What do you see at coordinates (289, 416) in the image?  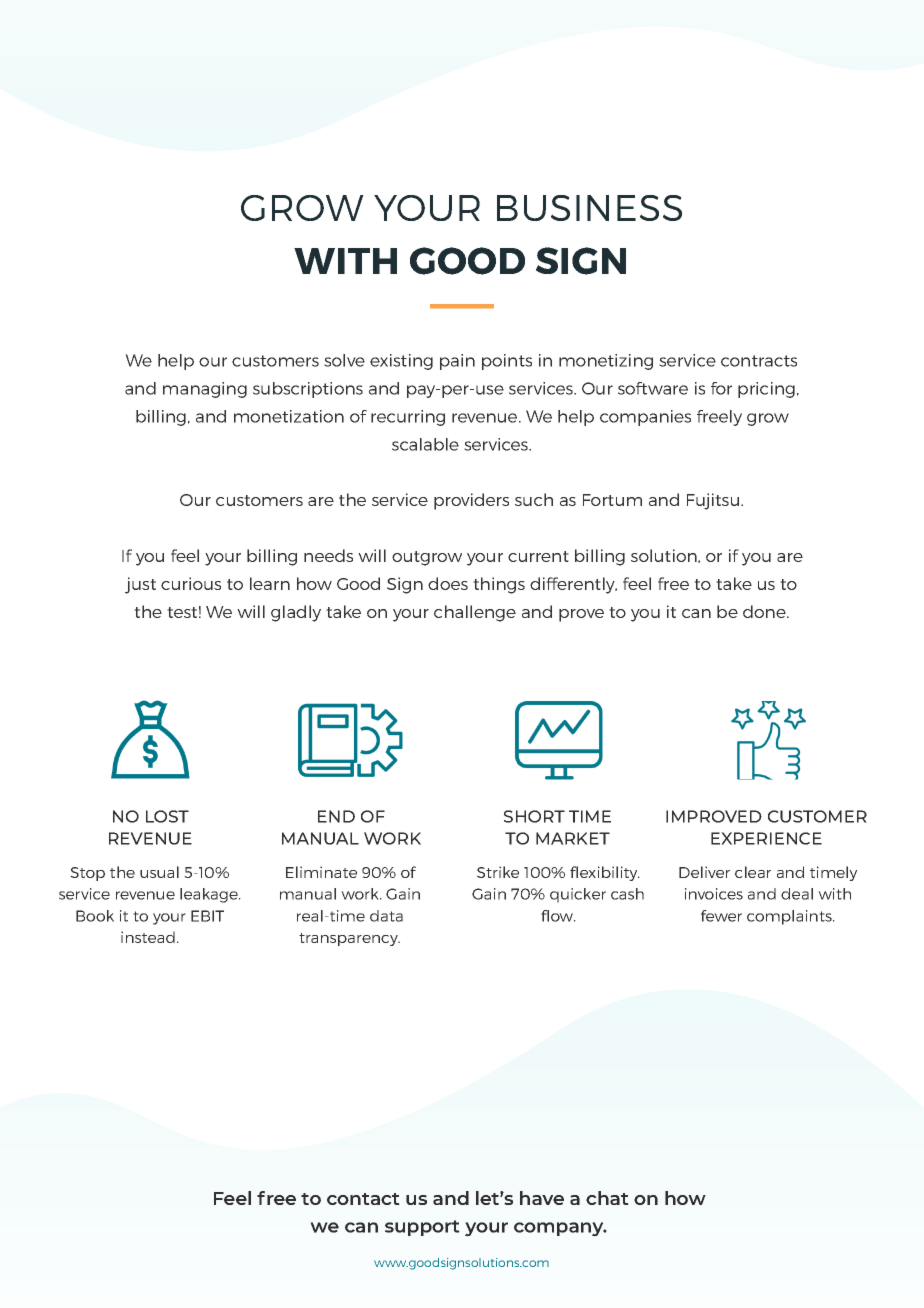 I see `monetization` at bounding box center [289, 416].
